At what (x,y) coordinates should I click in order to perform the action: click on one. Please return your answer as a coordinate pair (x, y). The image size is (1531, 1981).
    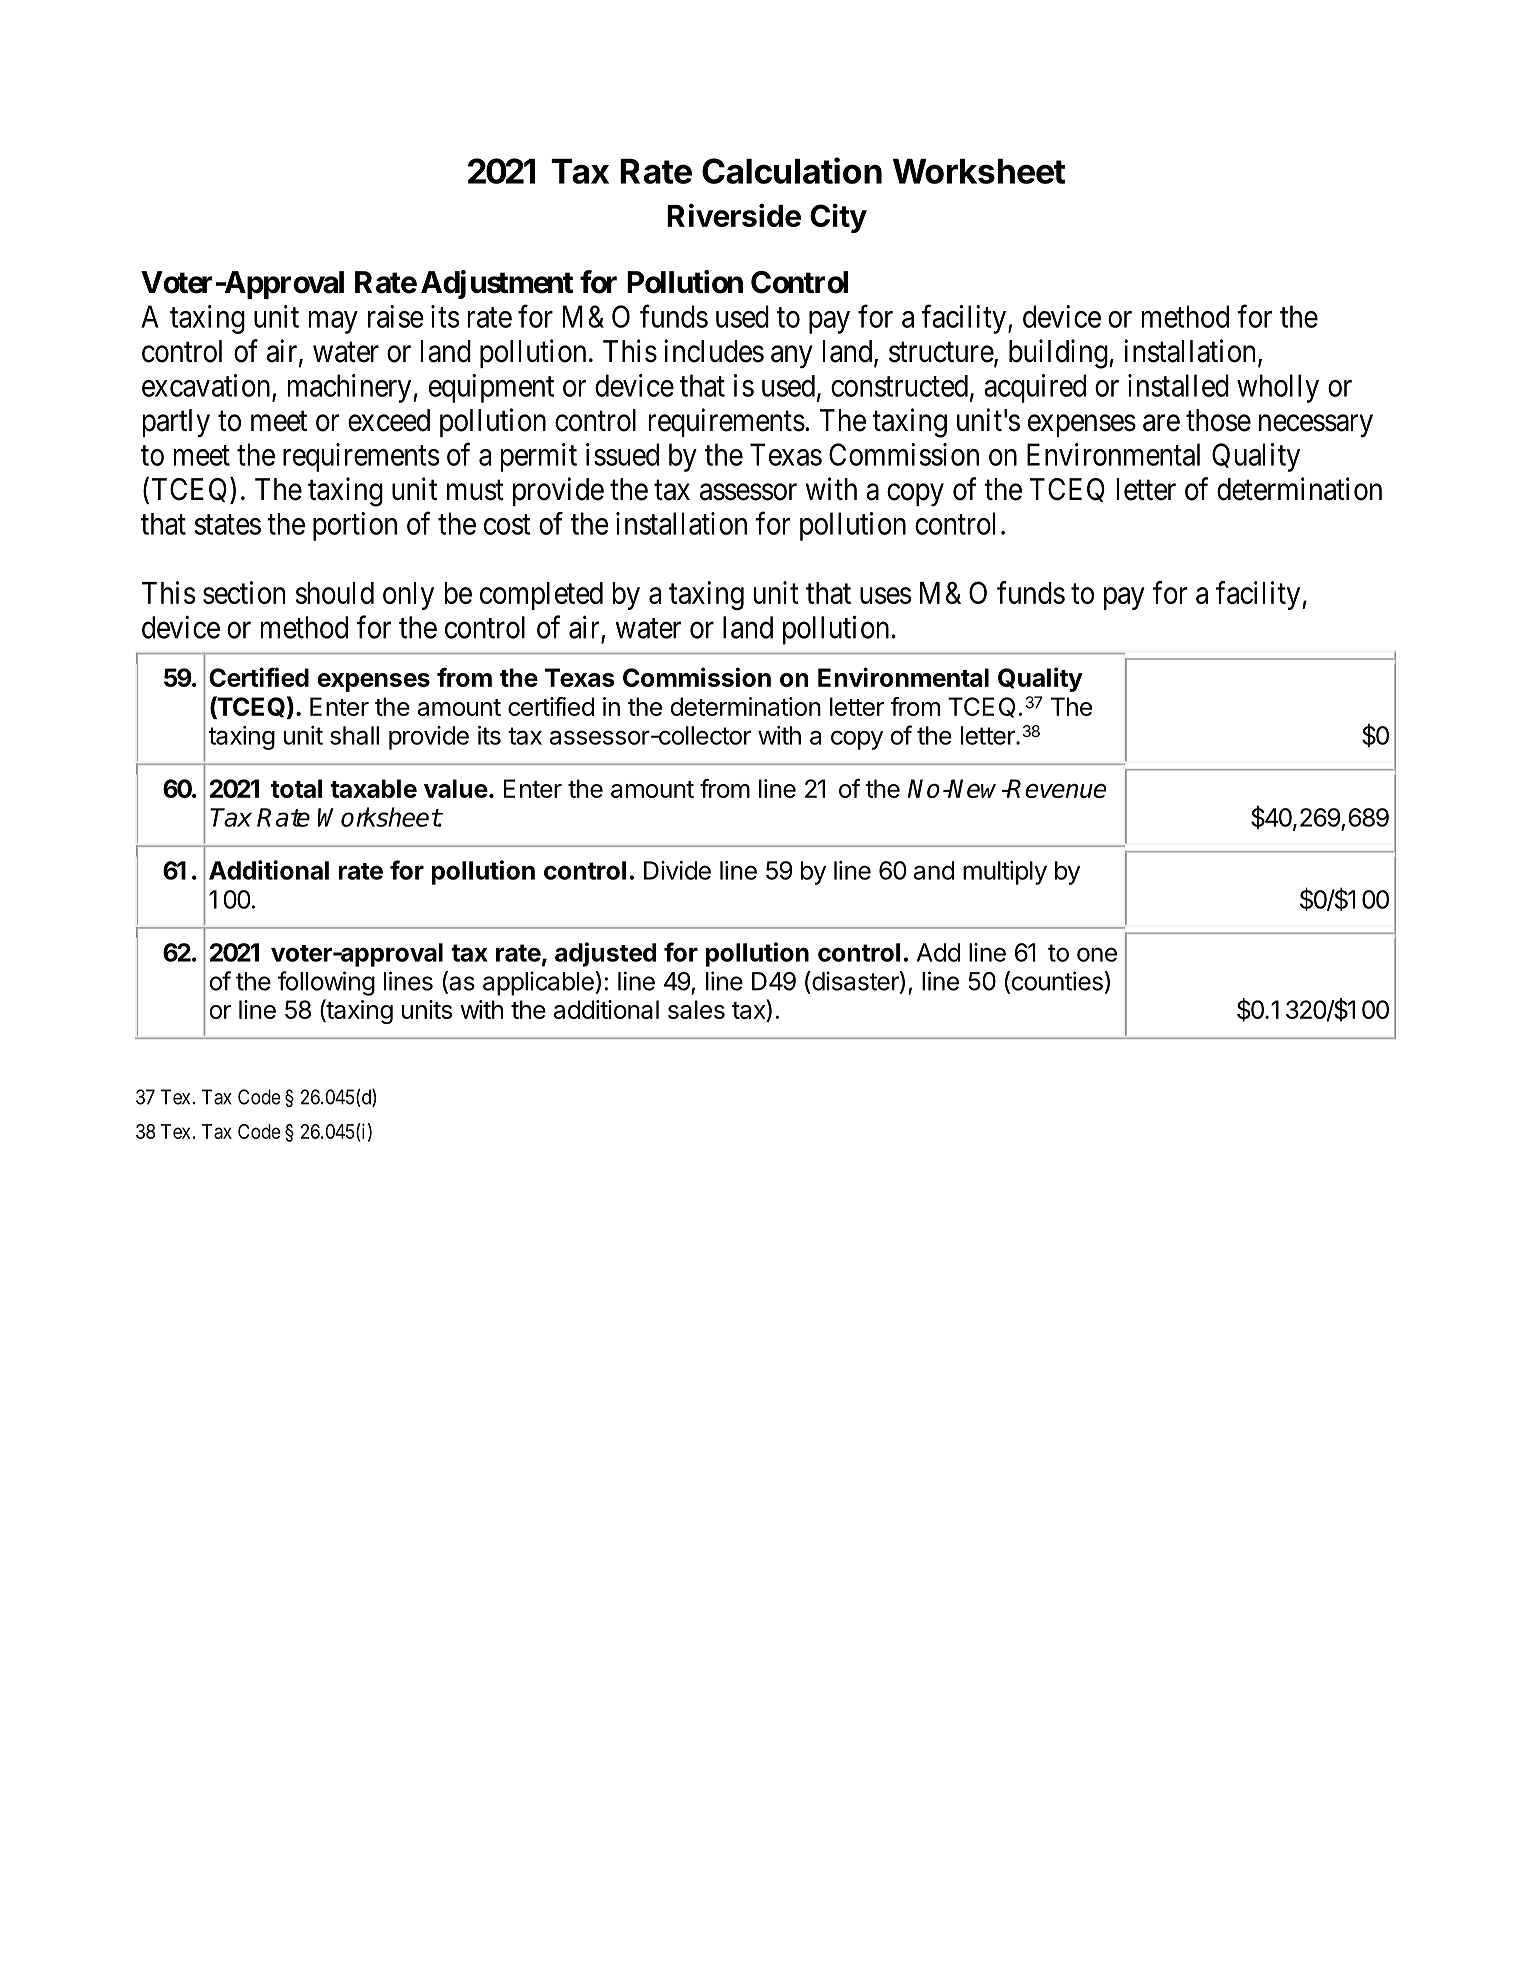
    Looking at the image, I should click on (1097, 954).
